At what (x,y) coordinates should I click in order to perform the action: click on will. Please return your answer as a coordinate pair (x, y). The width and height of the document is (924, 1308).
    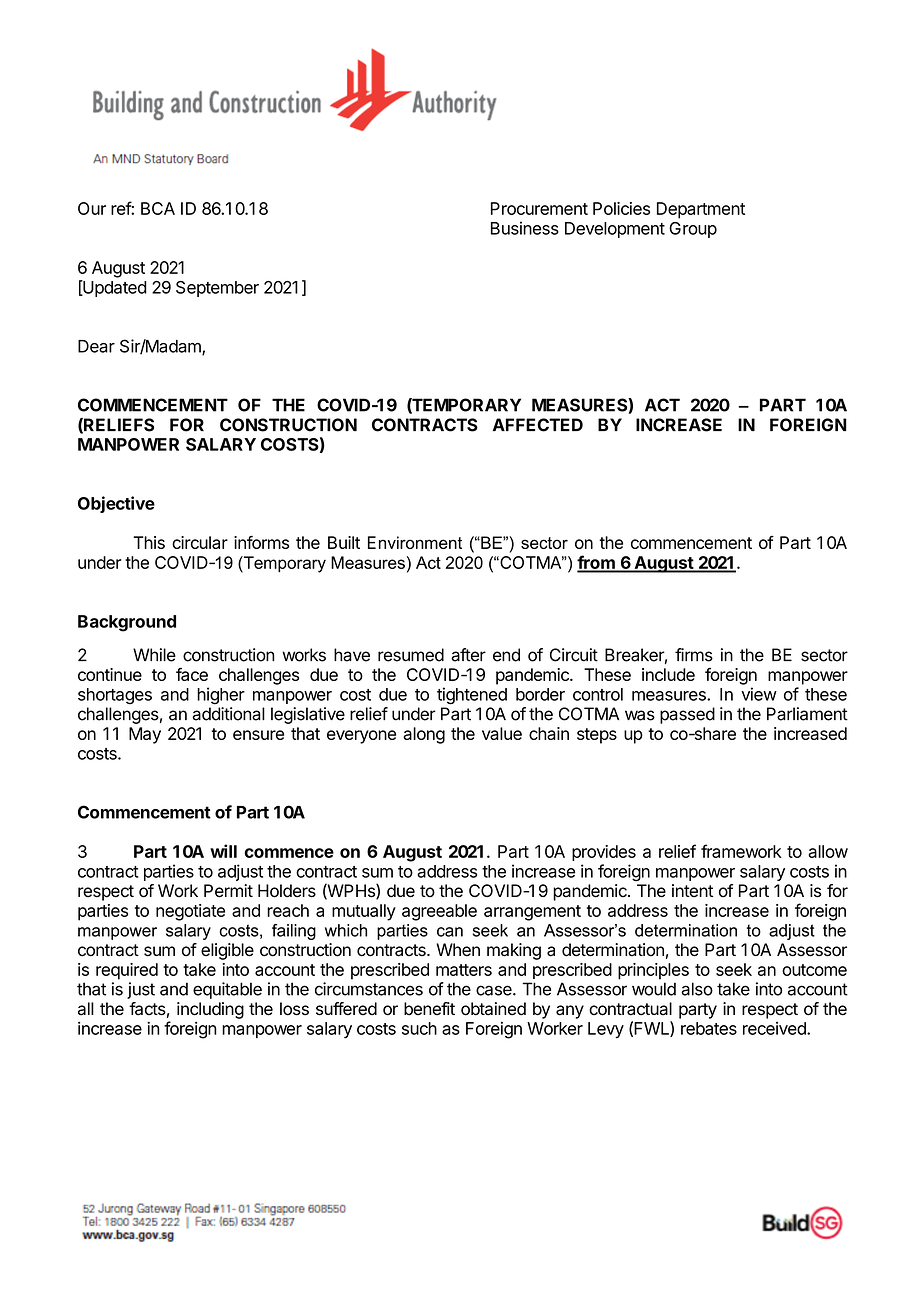
    Looking at the image, I should click on (223, 851).
